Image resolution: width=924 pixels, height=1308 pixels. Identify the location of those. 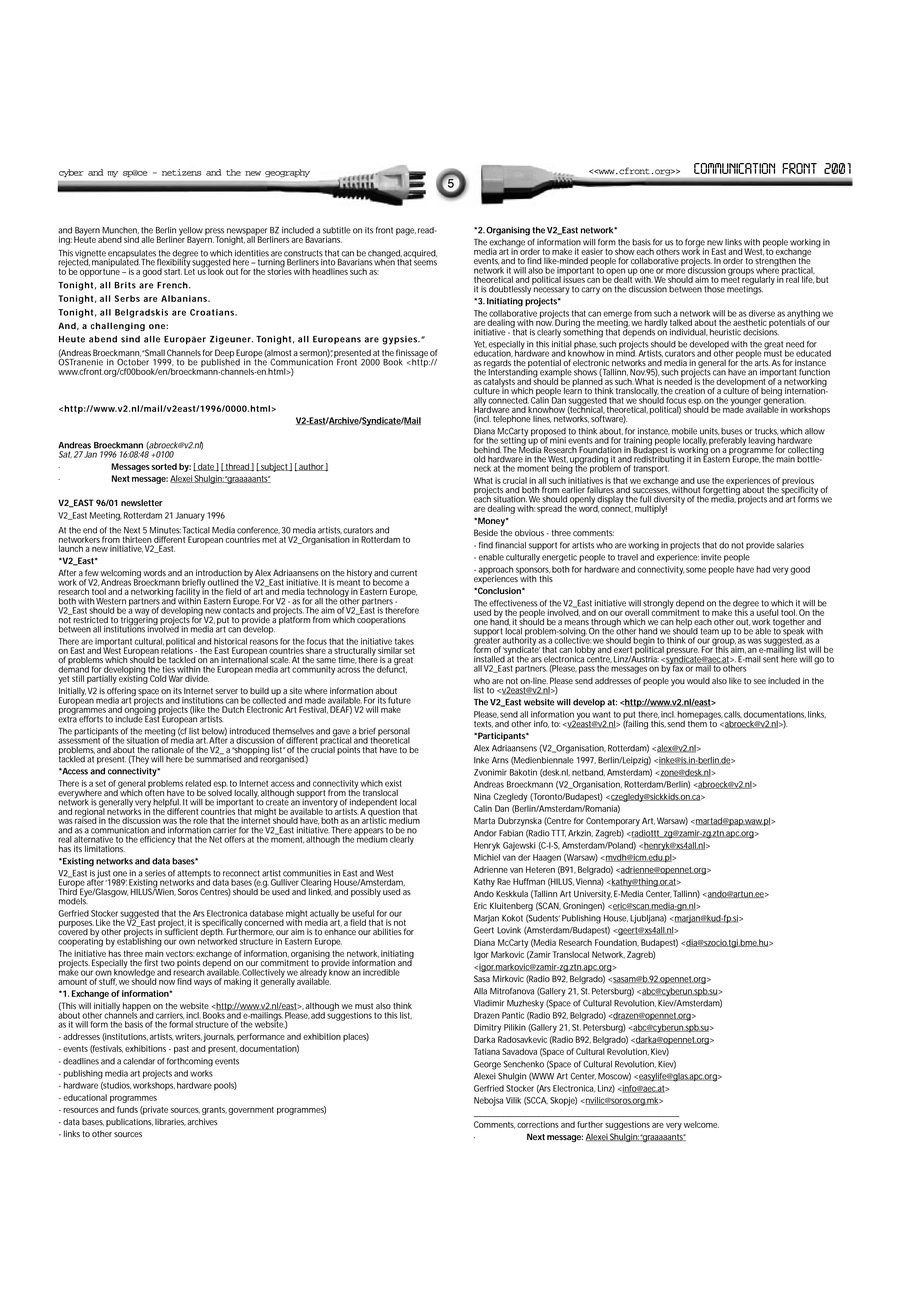
(714, 289).
